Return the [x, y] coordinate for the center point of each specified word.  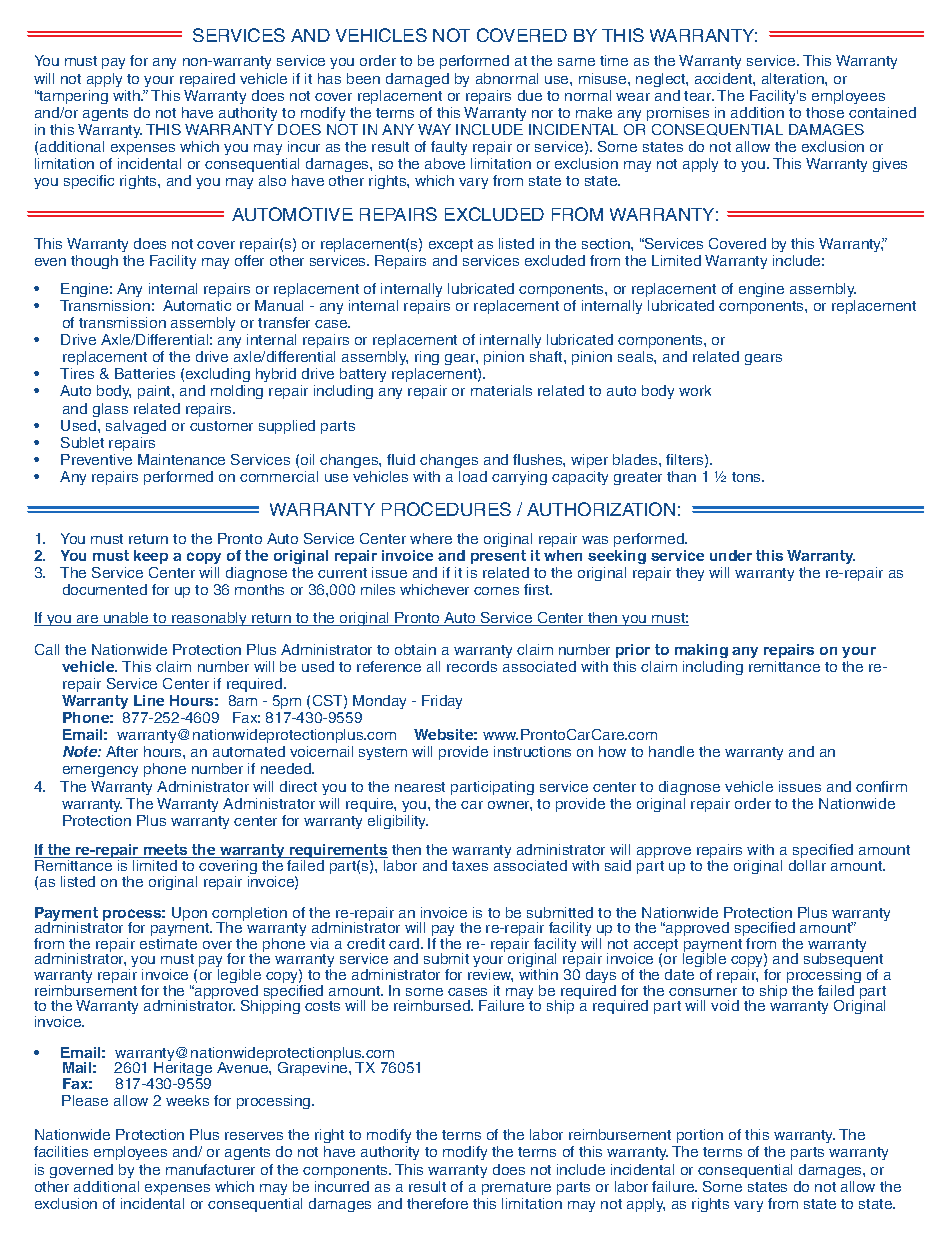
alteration [794, 78]
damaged [417, 80]
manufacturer [210, 1169]
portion [699, 1138]
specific [89, 182]
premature [516, 1188]
